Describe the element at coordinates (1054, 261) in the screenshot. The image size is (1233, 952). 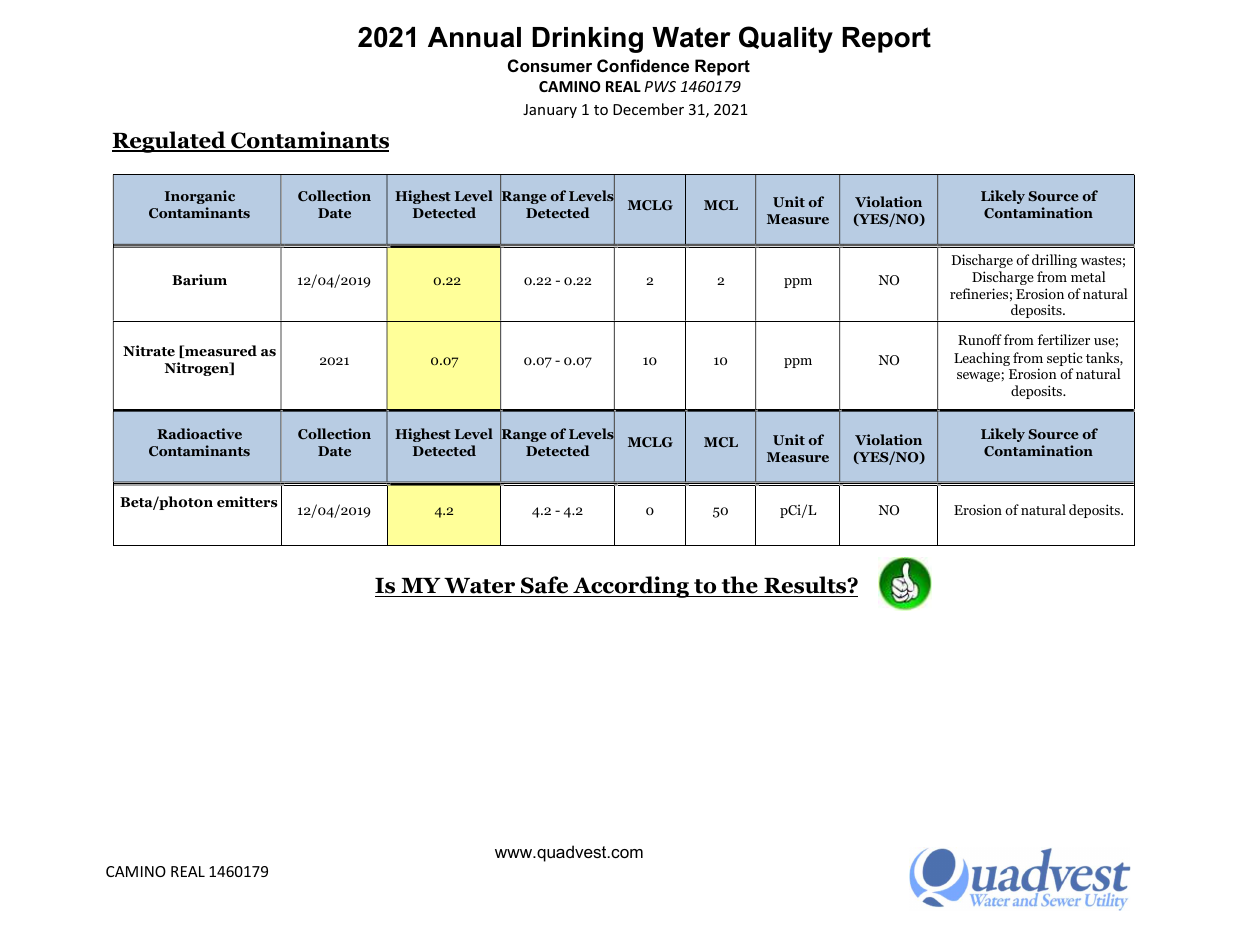
I see `drilling` at that location.
